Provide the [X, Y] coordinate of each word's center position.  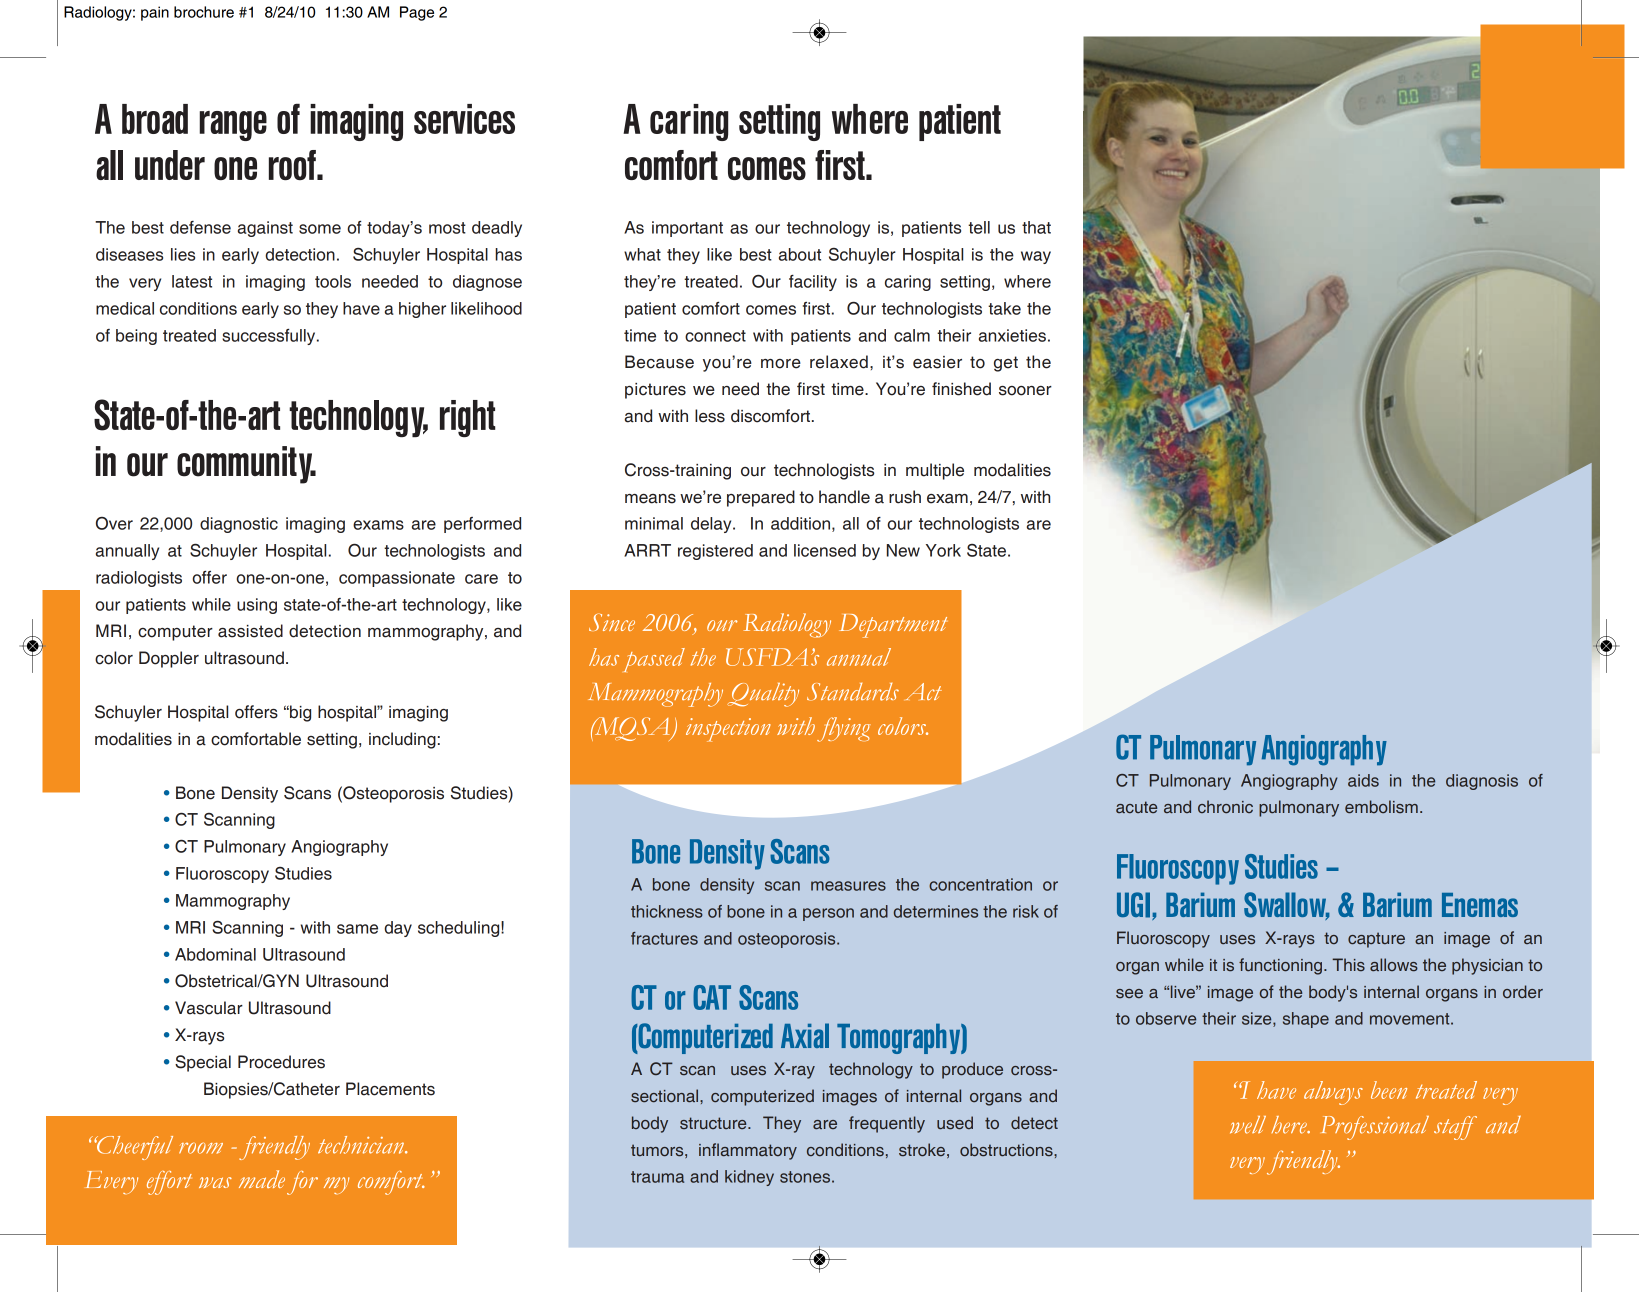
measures [848, 886]
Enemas [1480, 905]
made [262, 1179]
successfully [270, 337]
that [1036, 227]
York [943, 550]
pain [155, 13]
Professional [1375, 1128]
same [357, 929]
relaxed [839, 362]
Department [893, 626]
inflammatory [748, 1151]
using [257, 606]
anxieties [1012, 335]
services [464, 119]
